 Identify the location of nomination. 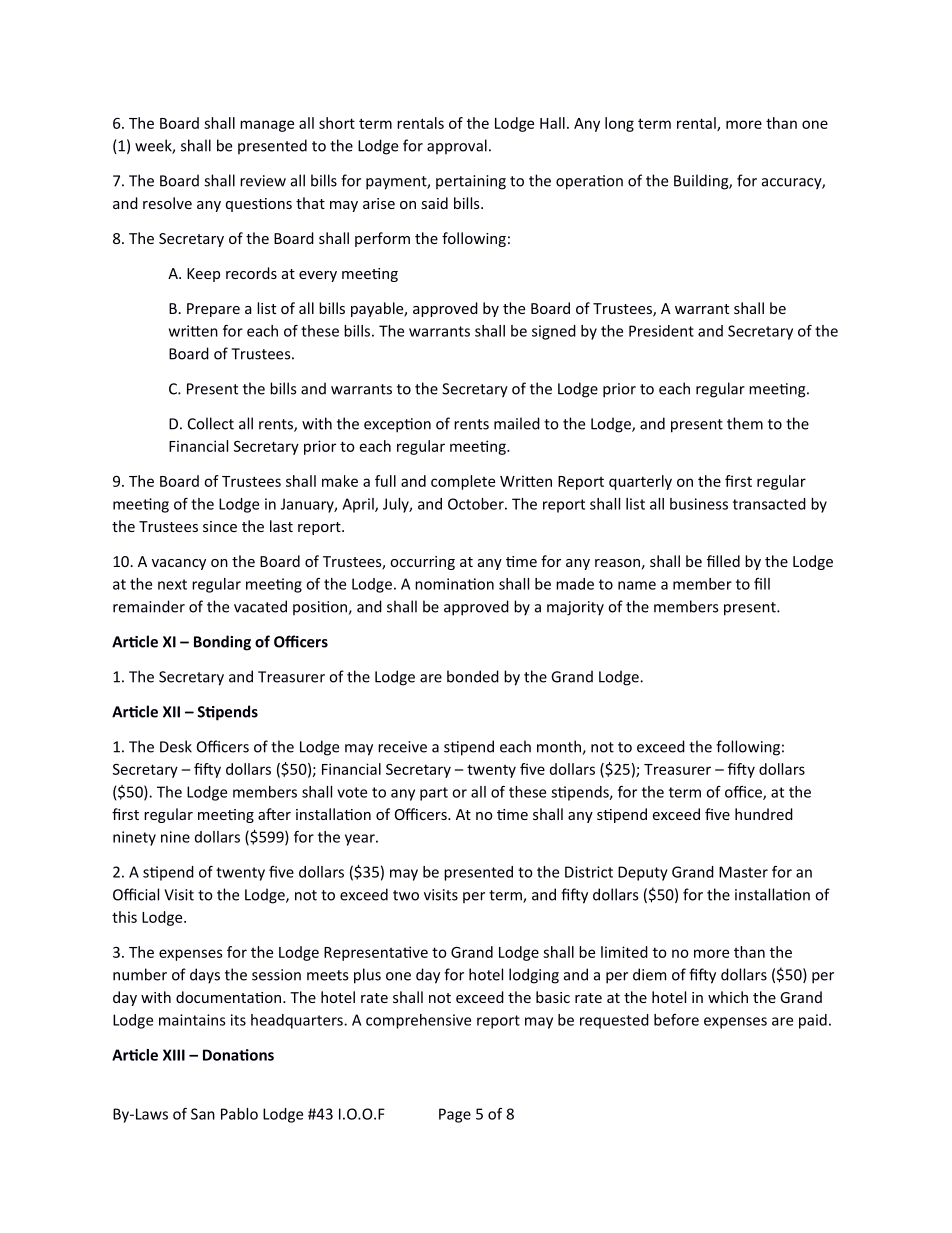
(454, 584).
